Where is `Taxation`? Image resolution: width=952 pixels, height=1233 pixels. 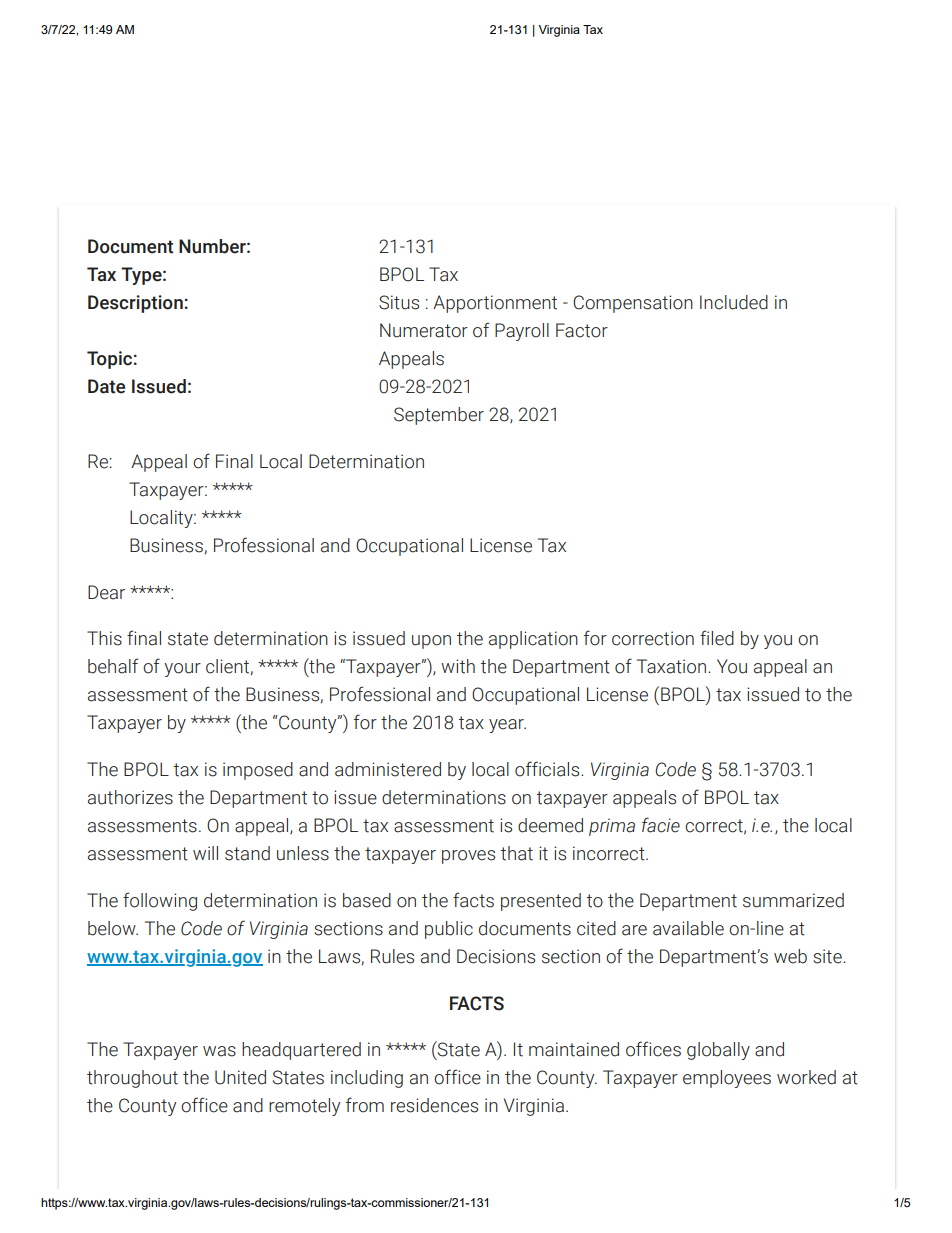
Taxation is located at coordinates (673, 666).
